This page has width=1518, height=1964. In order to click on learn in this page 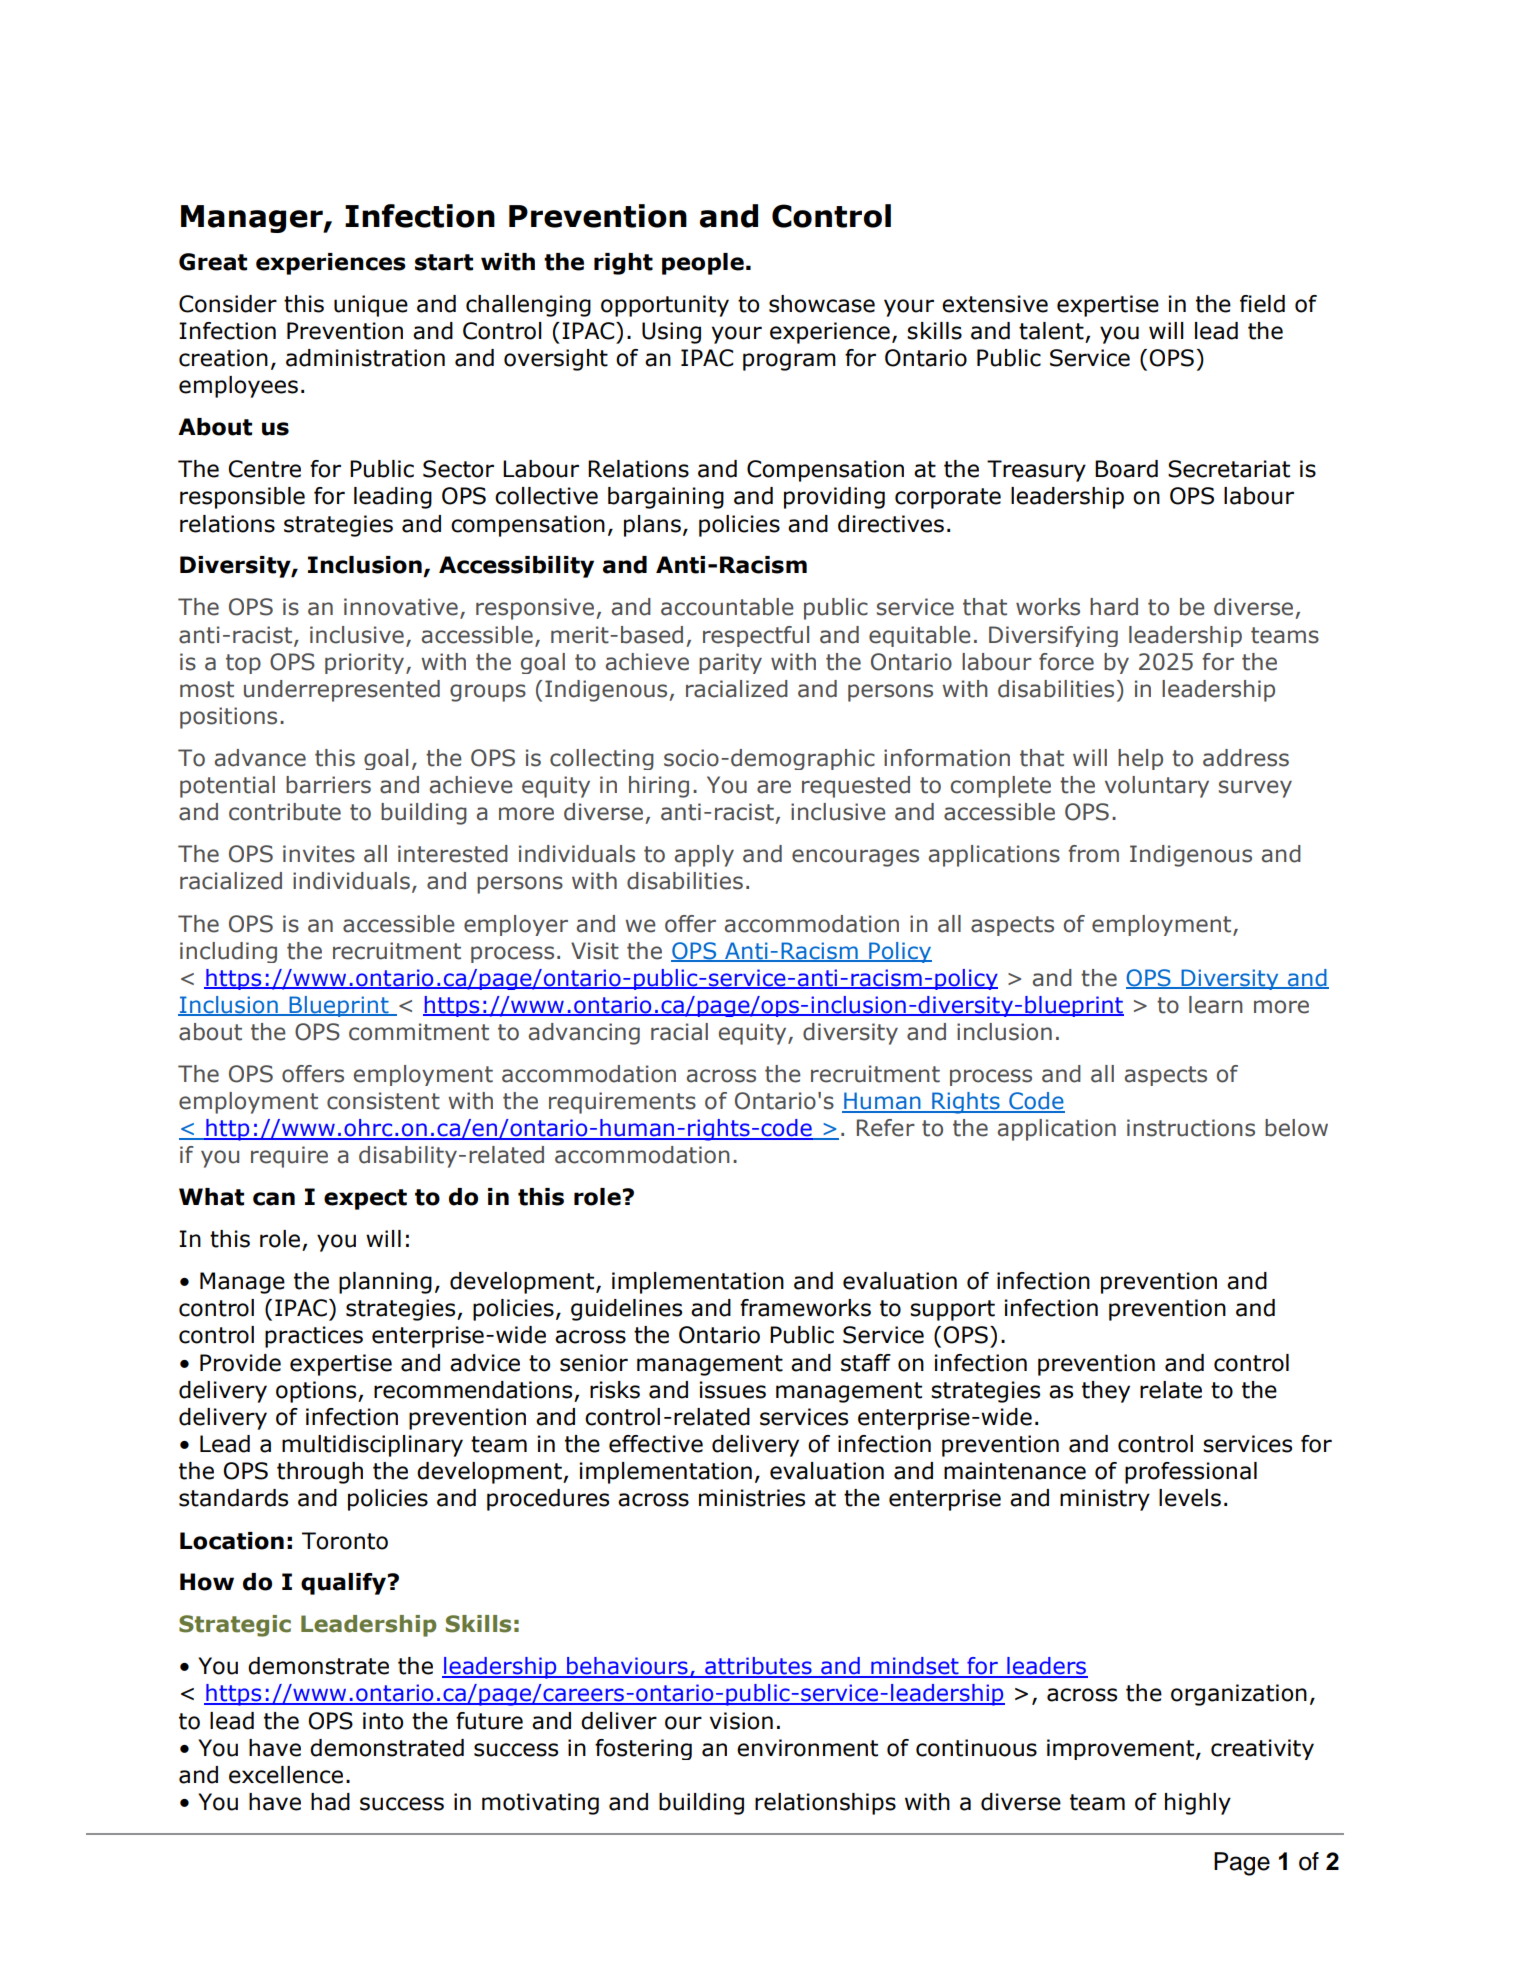, I will do `click(1216, 1005)`.
